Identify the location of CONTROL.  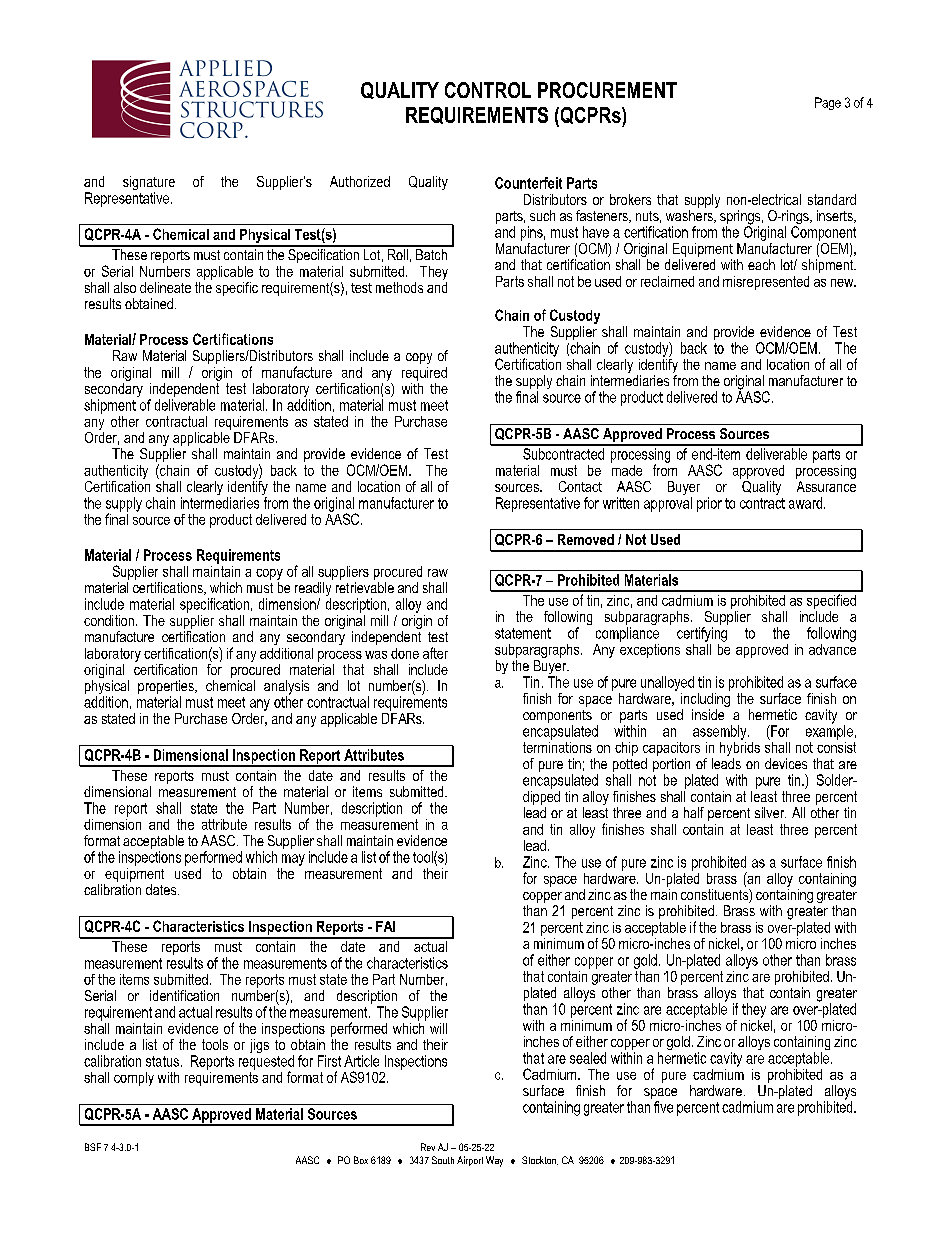
(488, 90).
